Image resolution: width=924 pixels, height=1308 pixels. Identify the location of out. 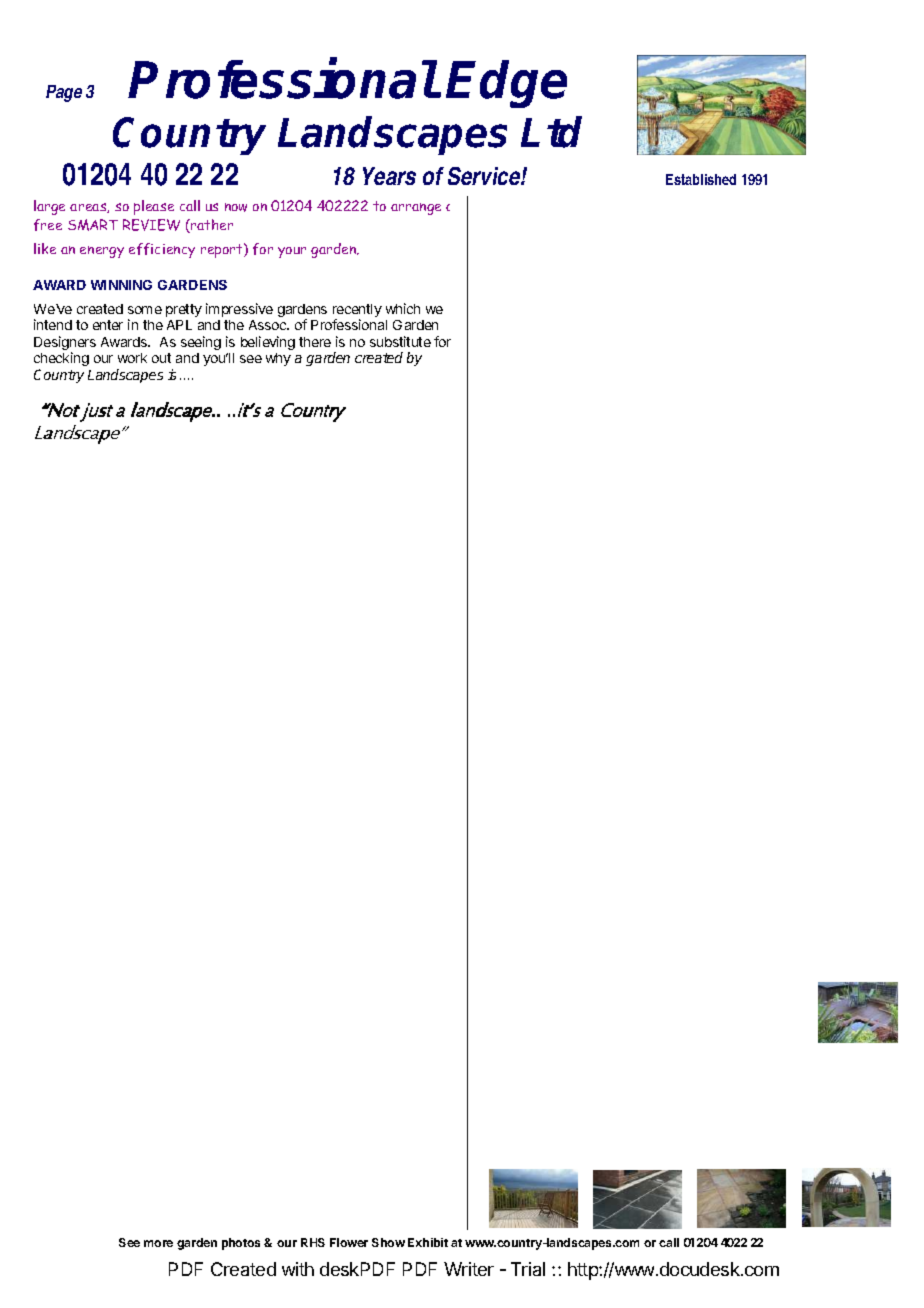
(161, 358).
